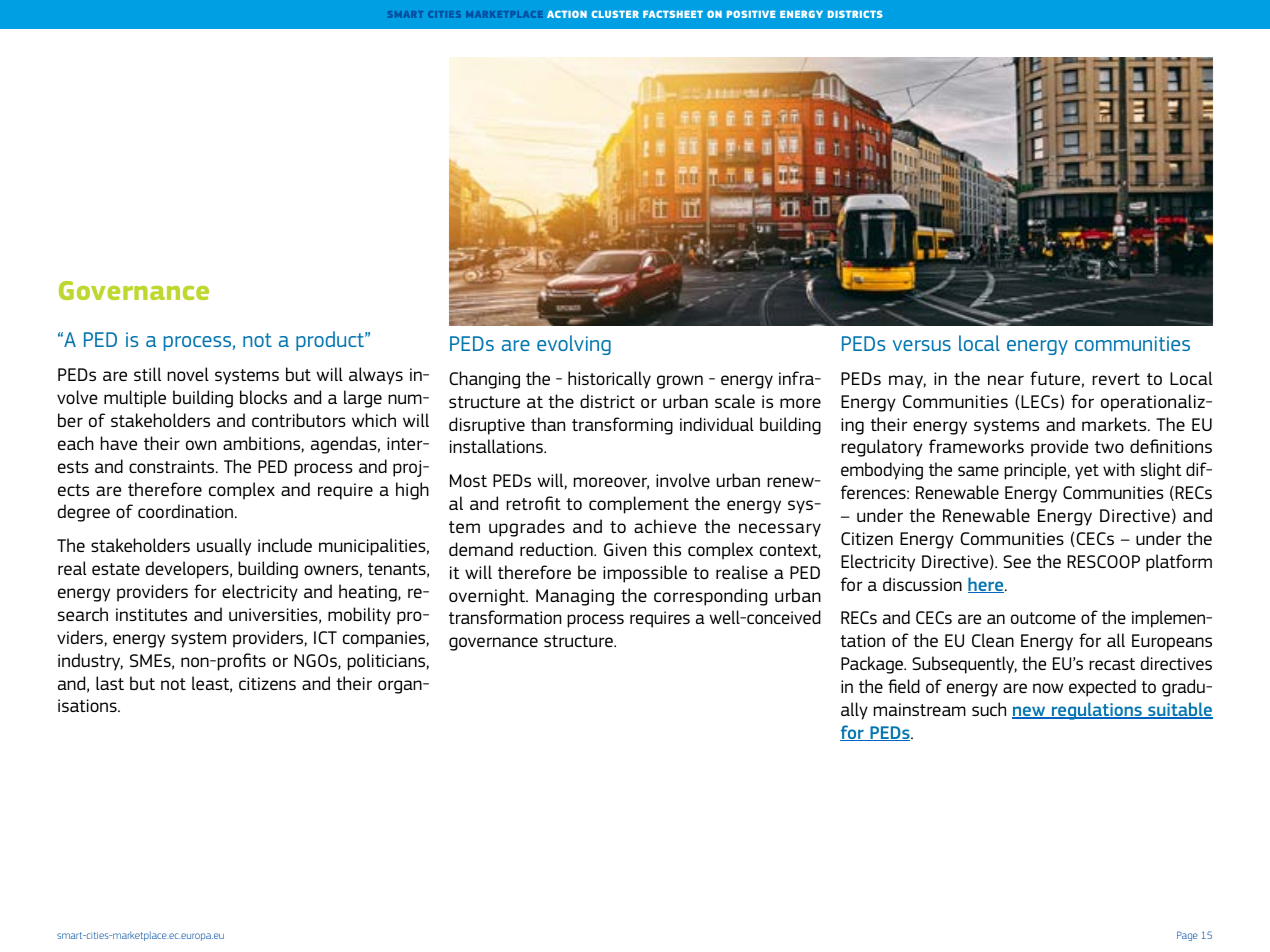 Image resolution: width=1270 pixels, height=952 pixels. Describe the element at coordinates (188, 374) in the screenshot. I see `novel` at that location.
